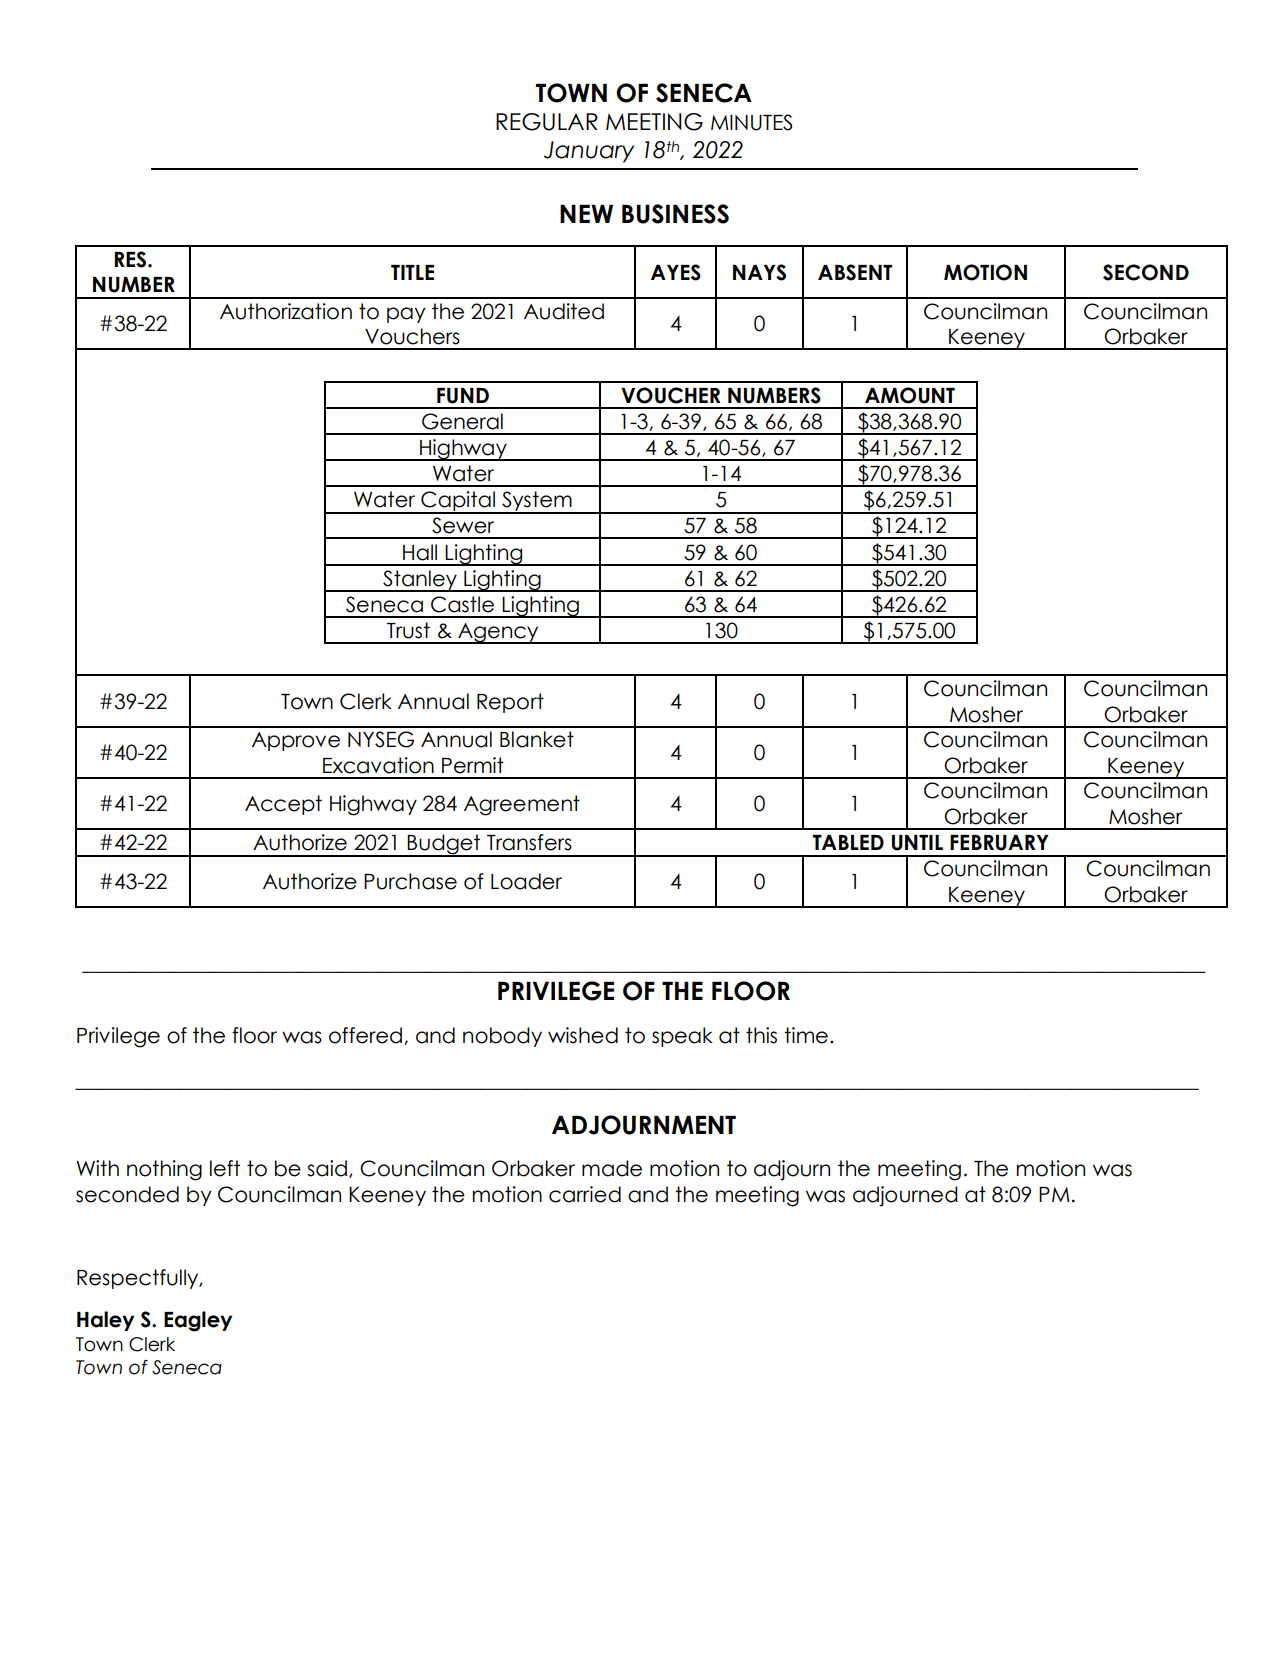  Describe the element at coordinates (585, 1194) in the screenshot. I see `carried` at that location.
